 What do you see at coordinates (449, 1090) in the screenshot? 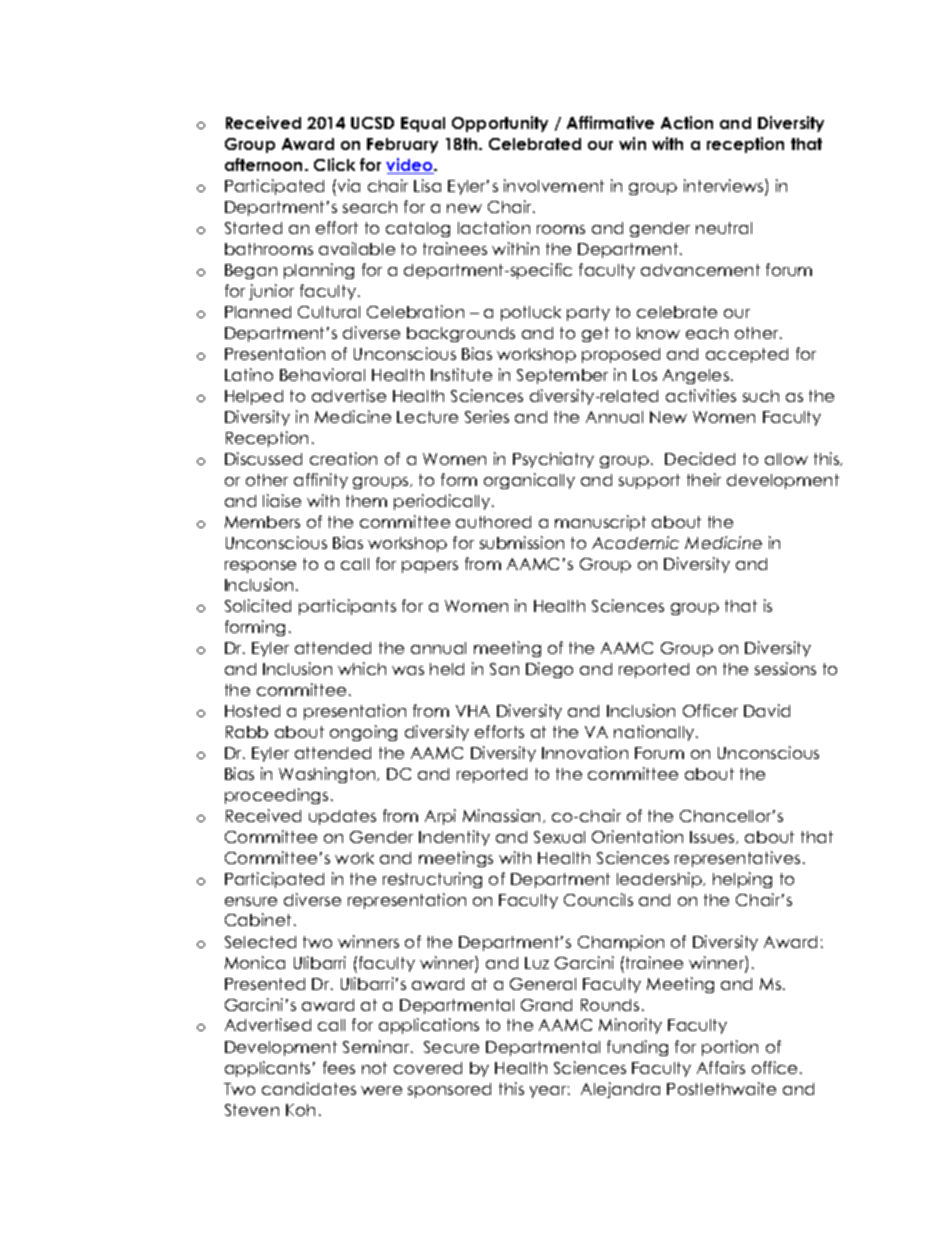
I see `sponsored` at bounding box center [449, 1090].
